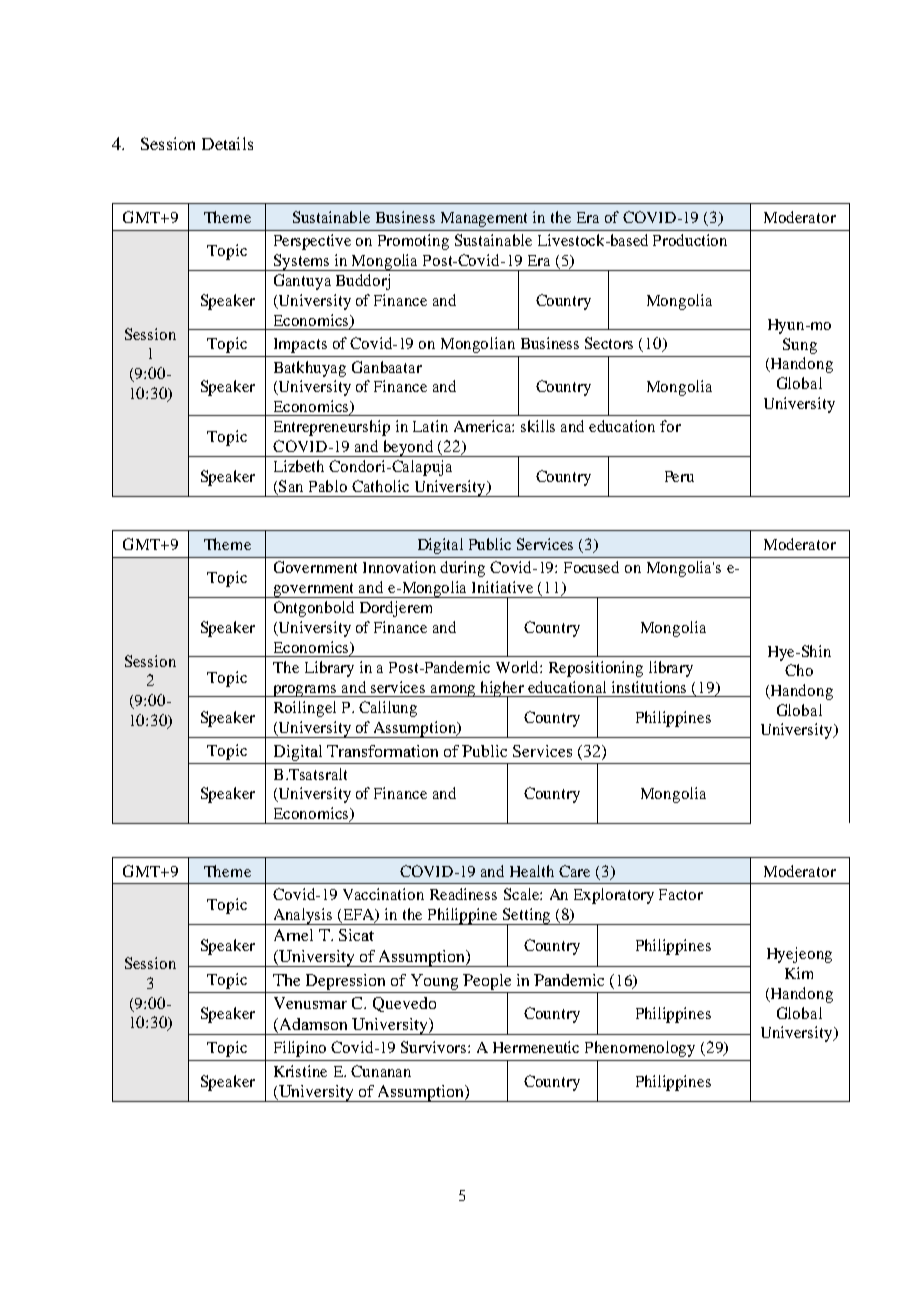 The image size is (924, 1308). I want to click on Health, so click(532, 871).
